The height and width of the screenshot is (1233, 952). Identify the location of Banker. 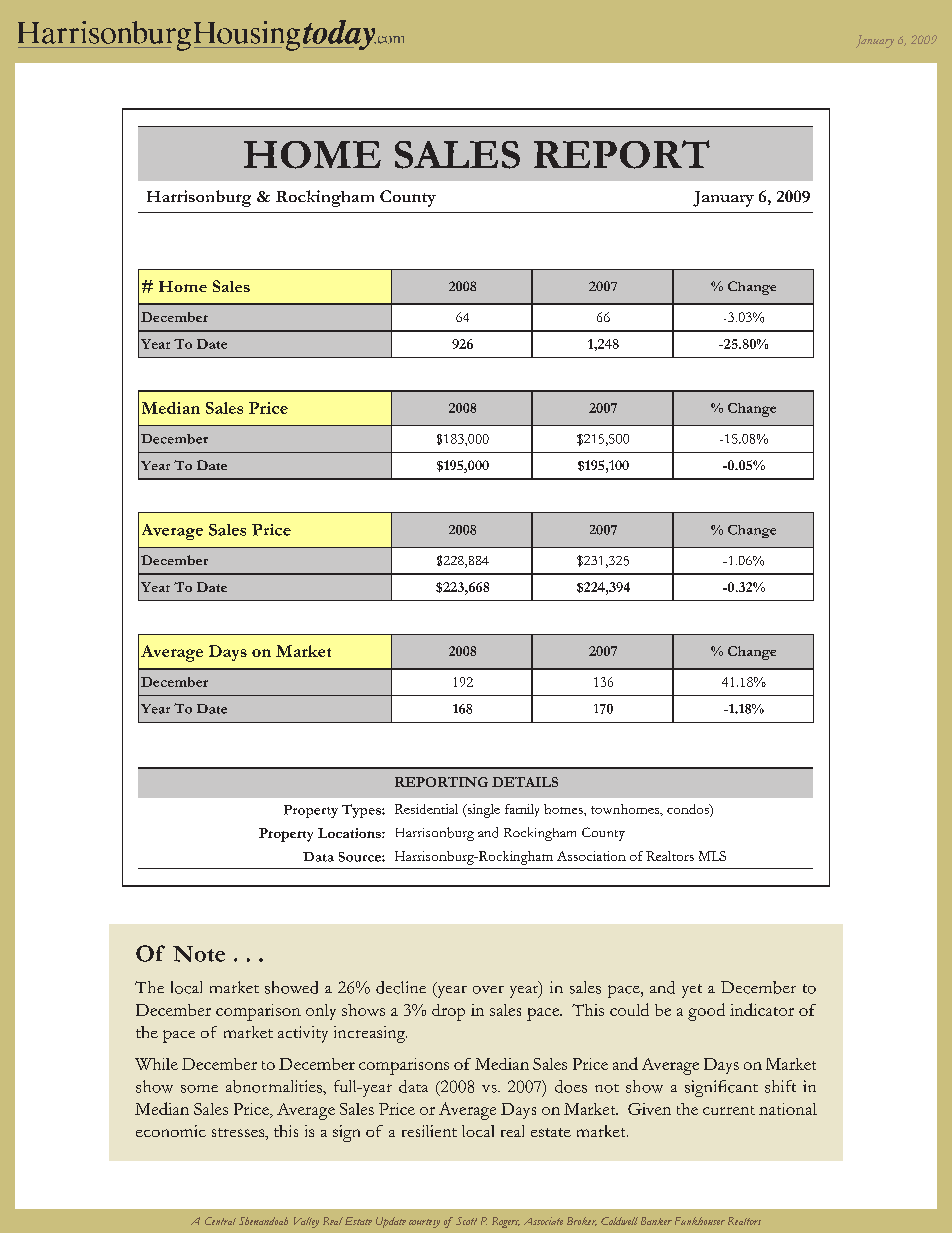
(656, 1221).
